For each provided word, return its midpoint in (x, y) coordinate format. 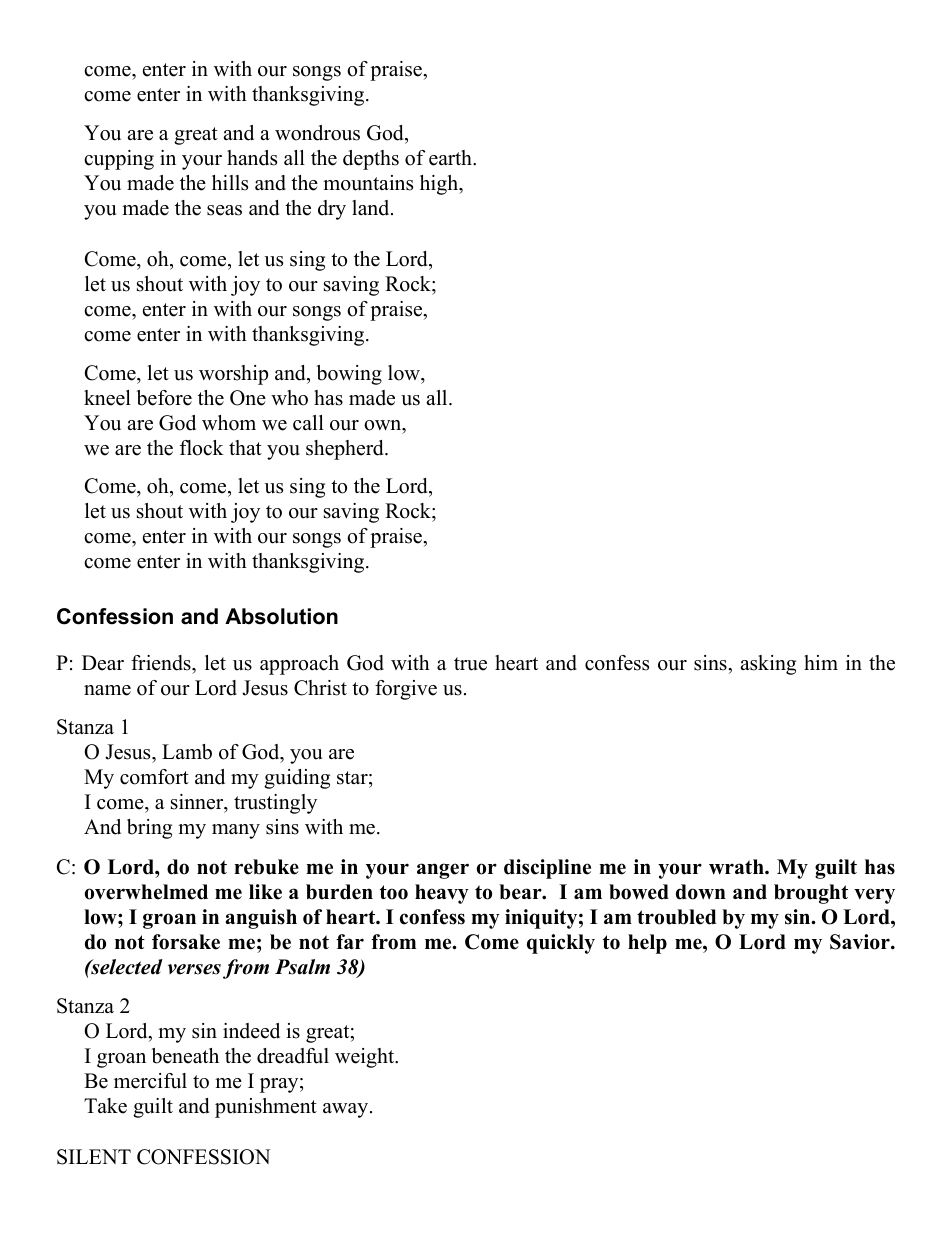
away (347, 1110)
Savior (861, 942)
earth (451, 158)
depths (371, 160)
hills (230, 183)
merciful (150, 1081)
